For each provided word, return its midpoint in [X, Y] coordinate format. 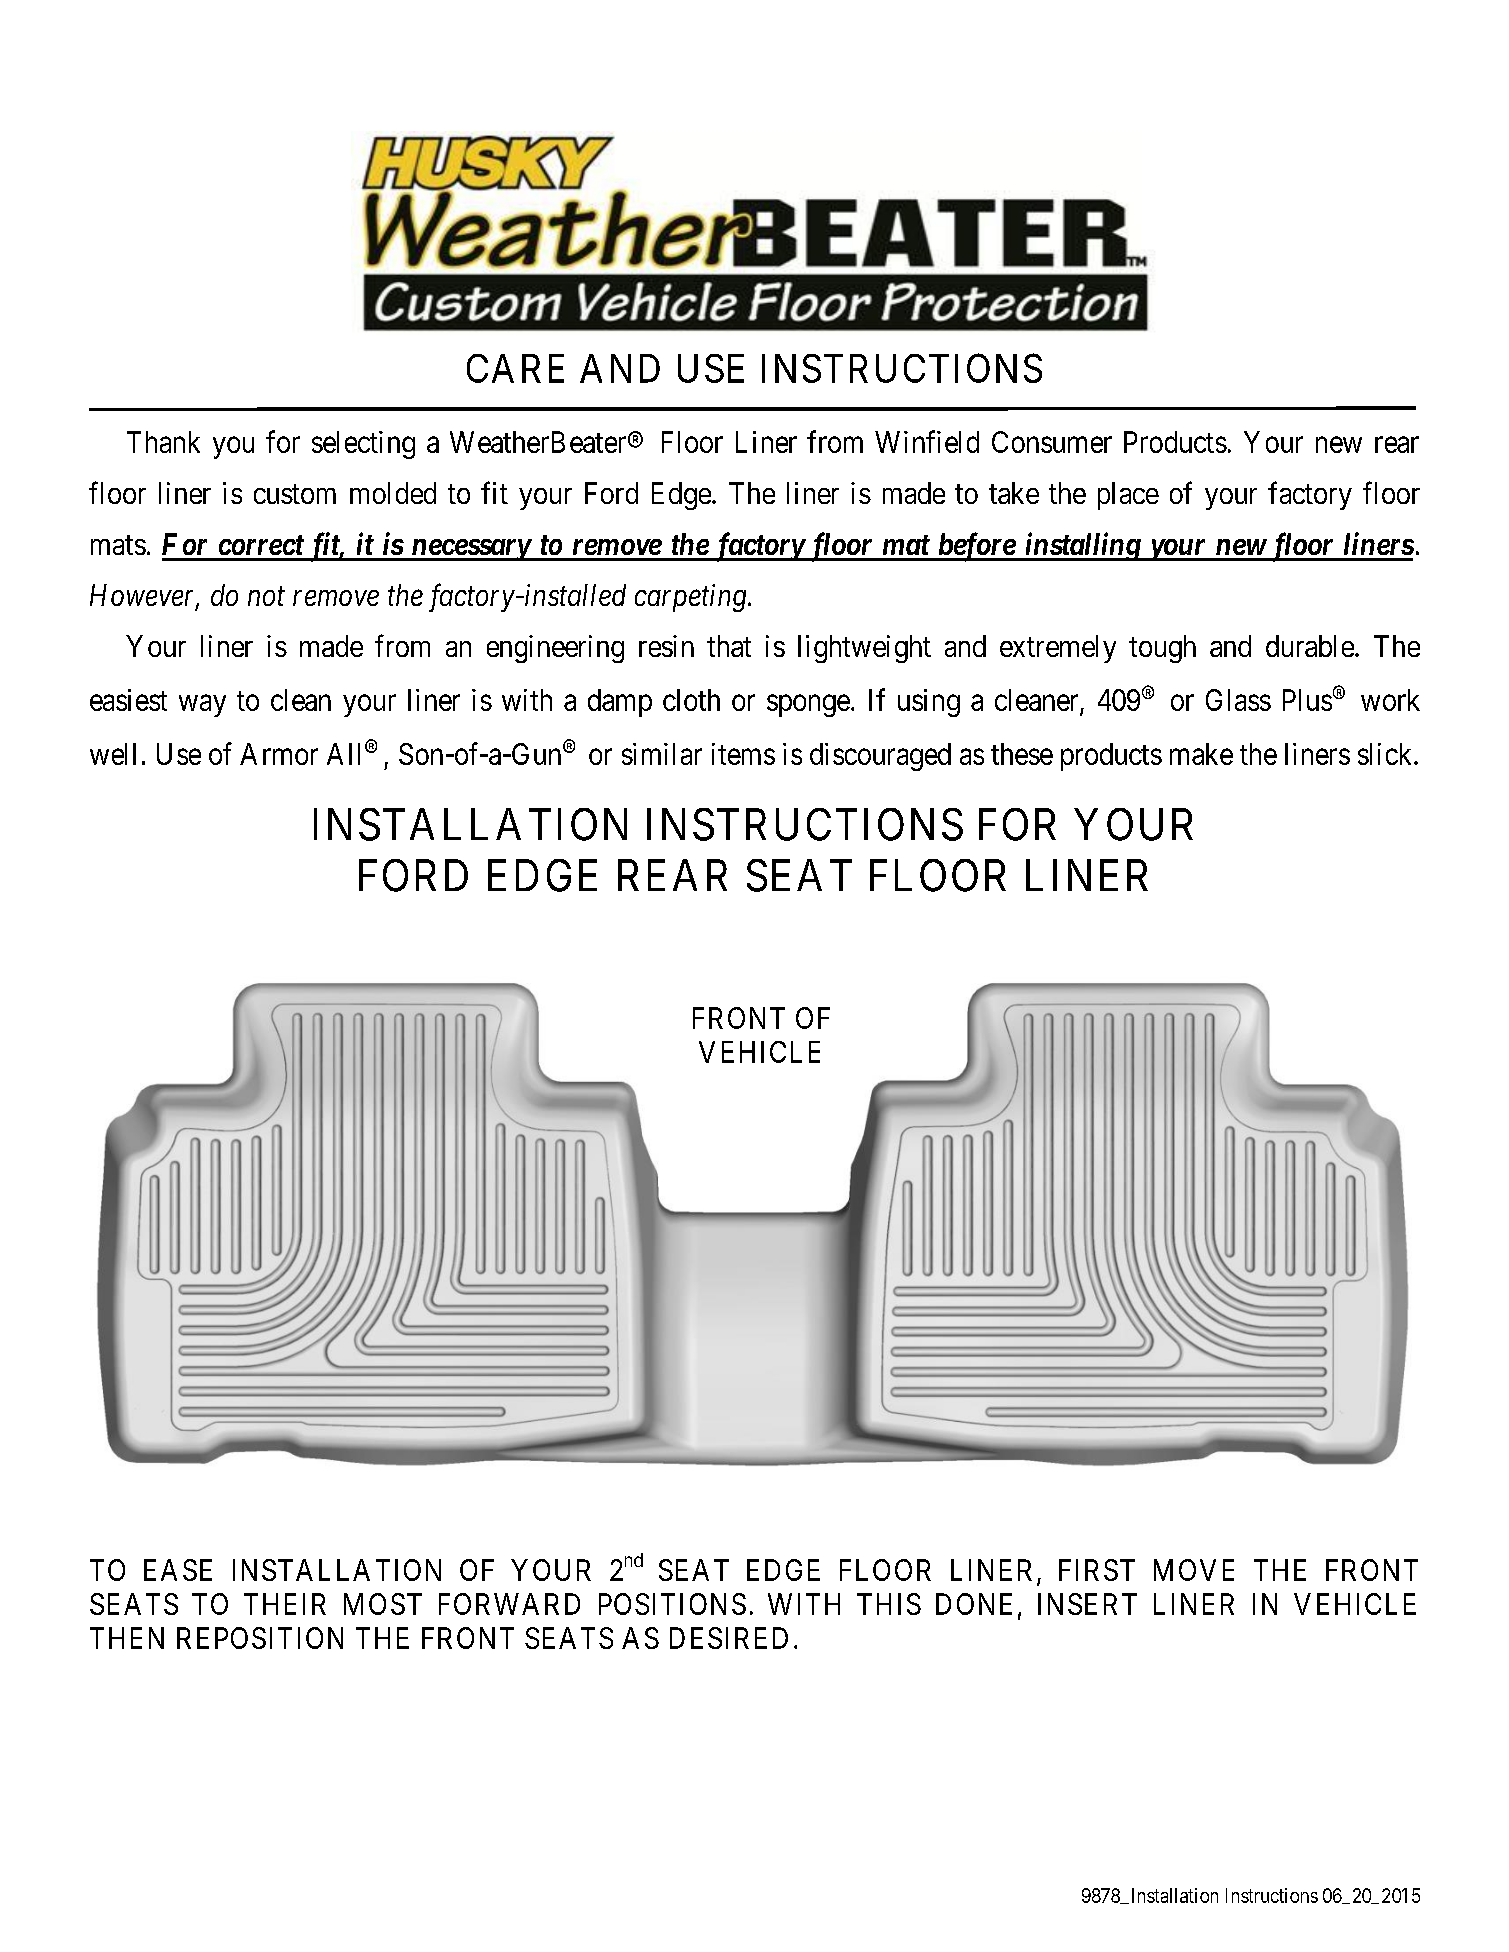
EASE [178, 1570]
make [1201, 754]
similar [662, 754]
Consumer [1052, 442]
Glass [1238, 700]
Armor [279, 754]
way [202, 706]
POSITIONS [672, 1604]
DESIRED [729, 1638]
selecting [363, 445]
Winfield [927, 441]
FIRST [1097, 1570]
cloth [691, 700]
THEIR [285, 1604]
